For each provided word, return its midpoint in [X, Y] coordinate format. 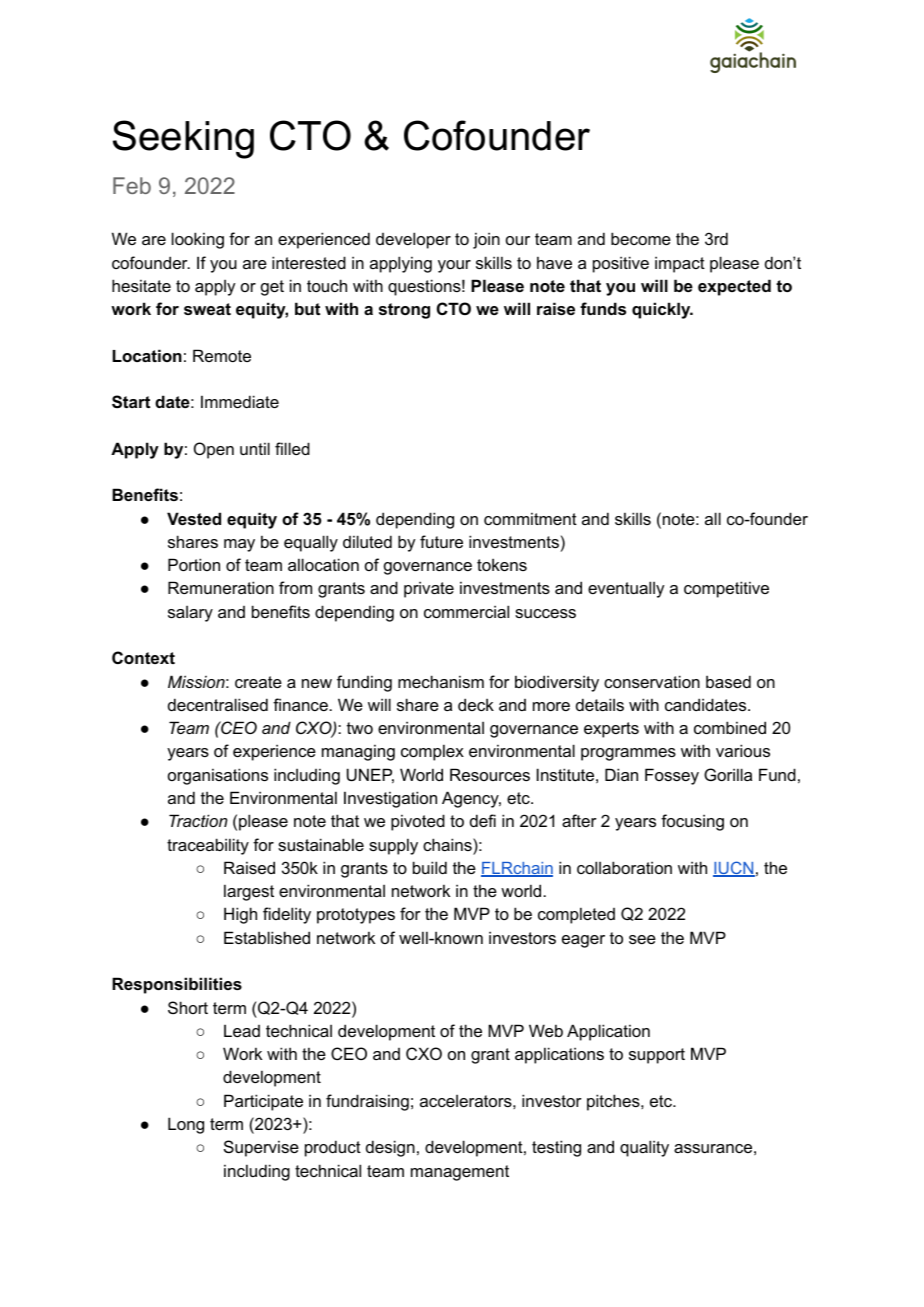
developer [413, 240]
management [460, 1173]
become [641, 238]
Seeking [183, 139]
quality [644, 1148]
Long [186, 1125]
